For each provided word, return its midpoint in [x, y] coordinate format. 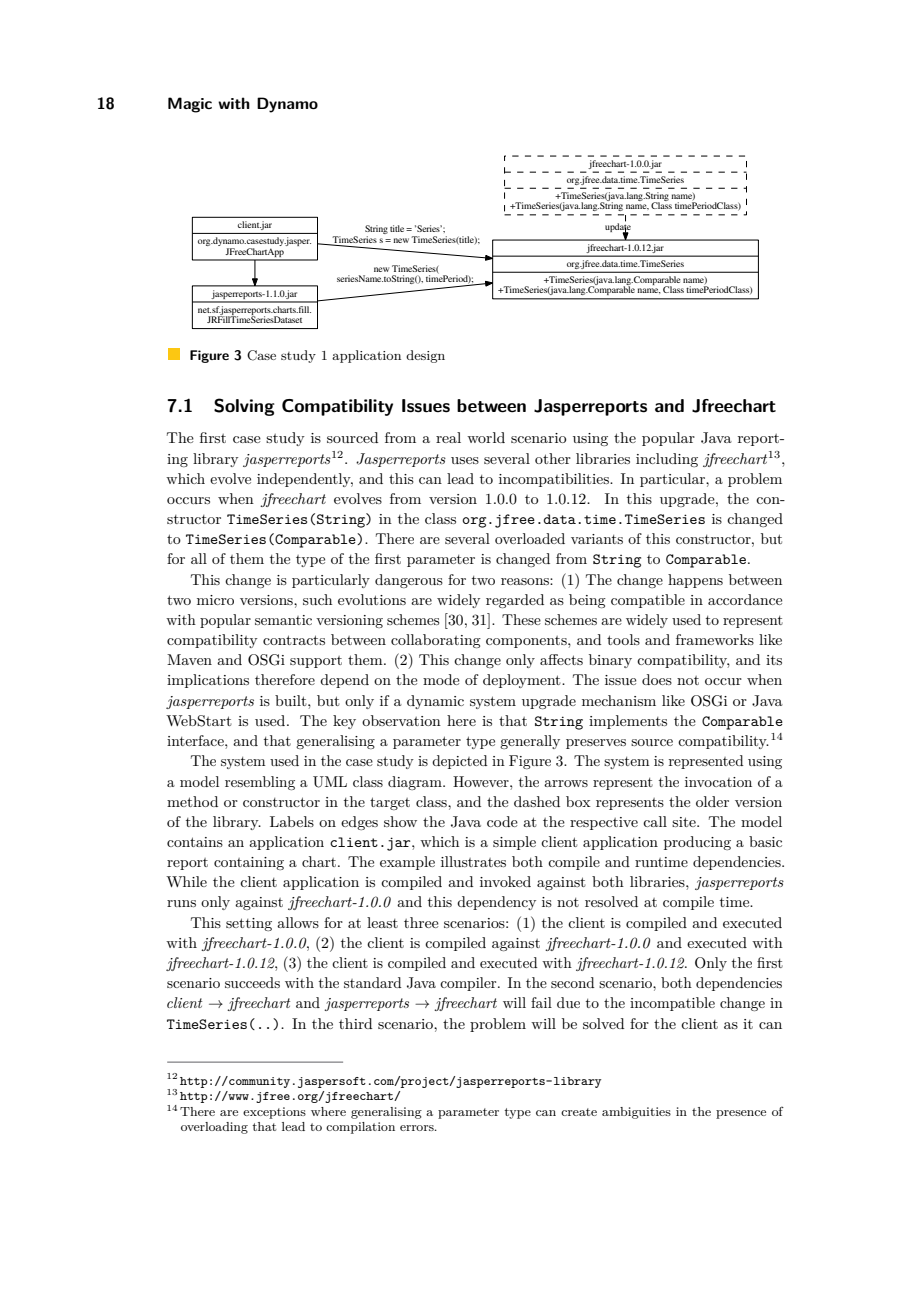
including [667, 460]
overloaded [530, 538]
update [618, 228]
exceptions [274, 1113]
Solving [244, 407]
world [486, 437]
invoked [505, 881]
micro [215, 600]
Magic [190, 105]
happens [695, 581]
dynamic [435, 702]
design [425, 356]
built [292, 700]
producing [697, 843]
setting [249, 924]
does [657, 679]
